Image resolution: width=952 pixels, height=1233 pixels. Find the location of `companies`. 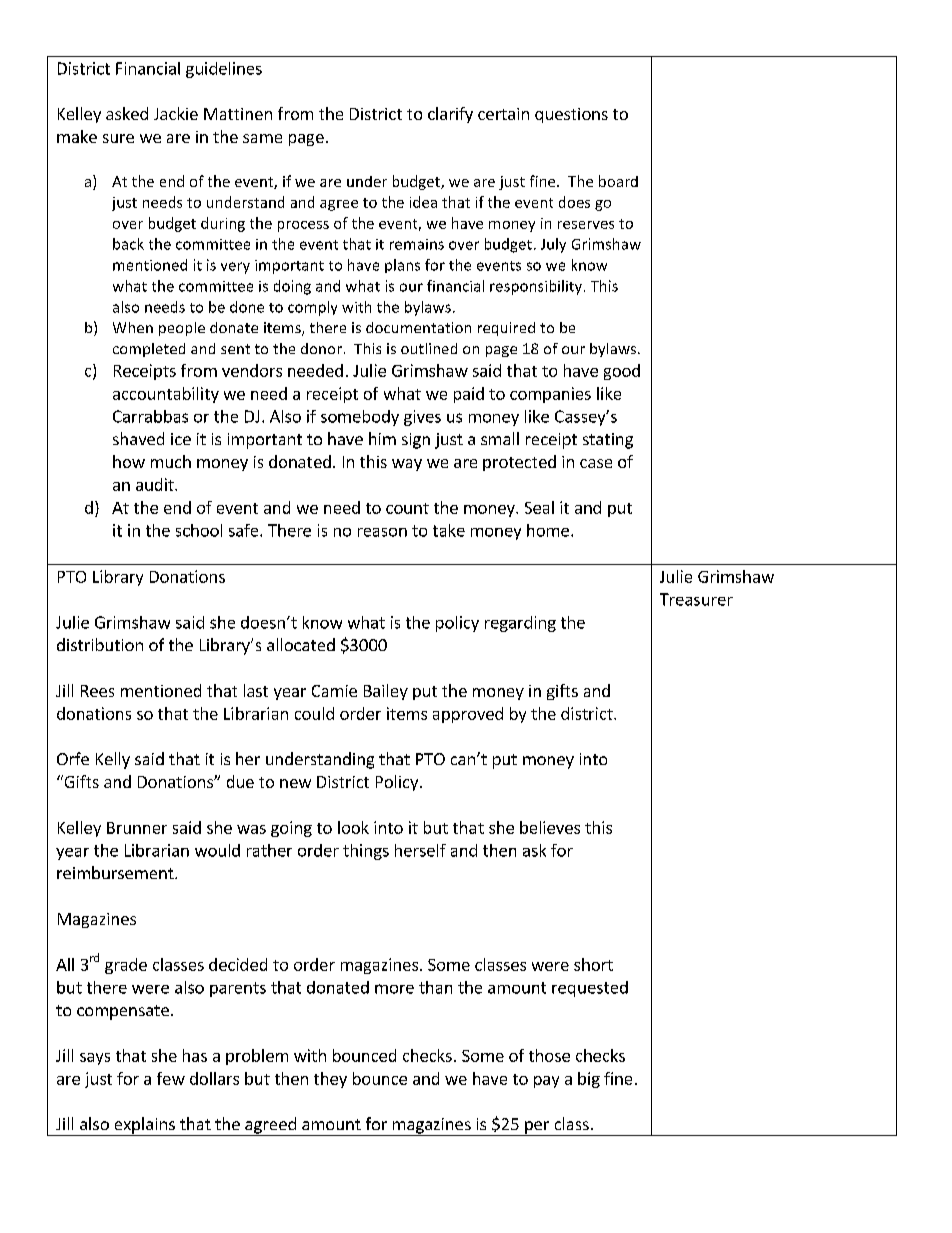

companies is located at coordinates (550, 395).
